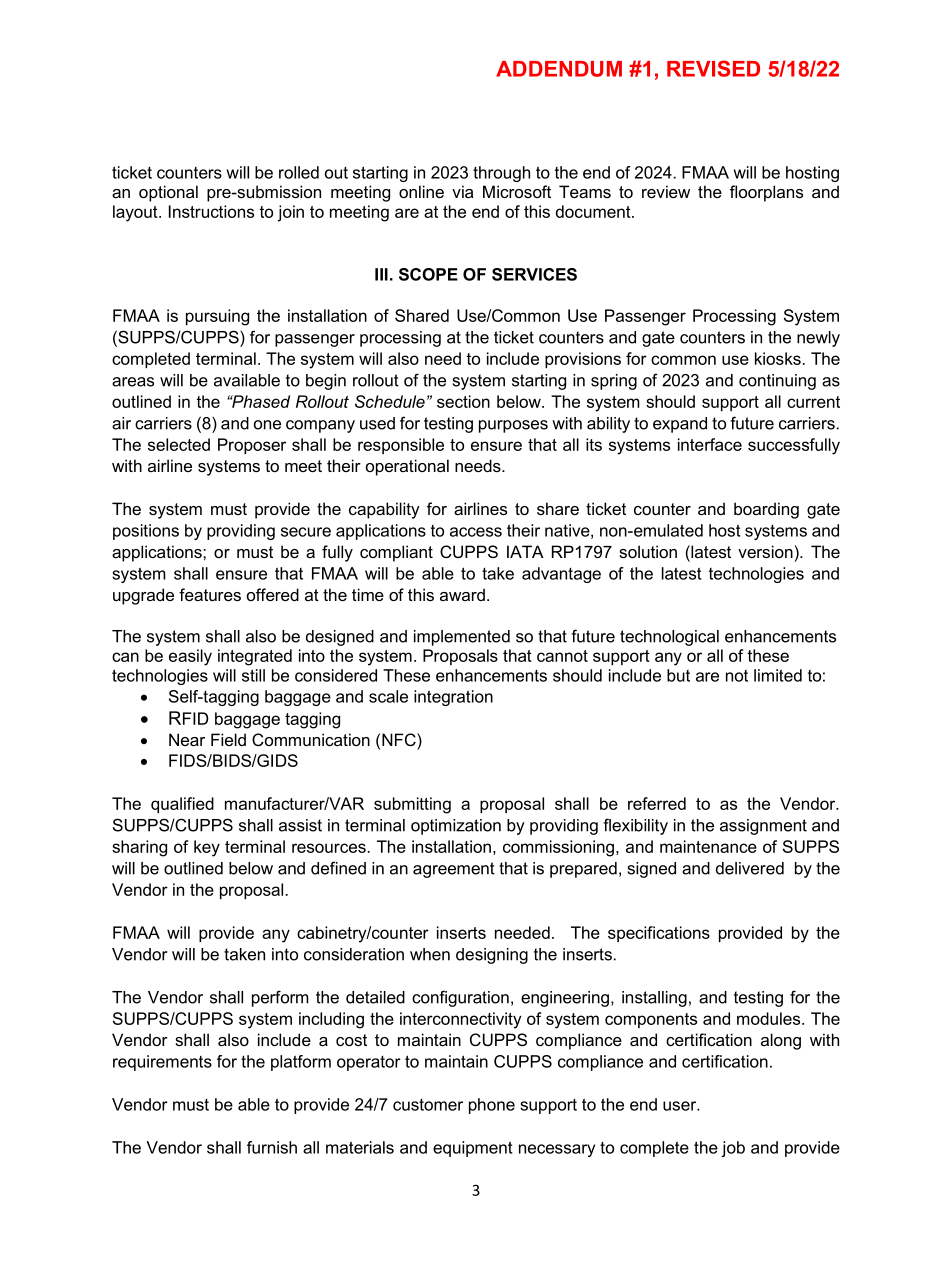  Describe the element at coordinates (299, 172) in the screenshot. I see `rolled` at that location.
